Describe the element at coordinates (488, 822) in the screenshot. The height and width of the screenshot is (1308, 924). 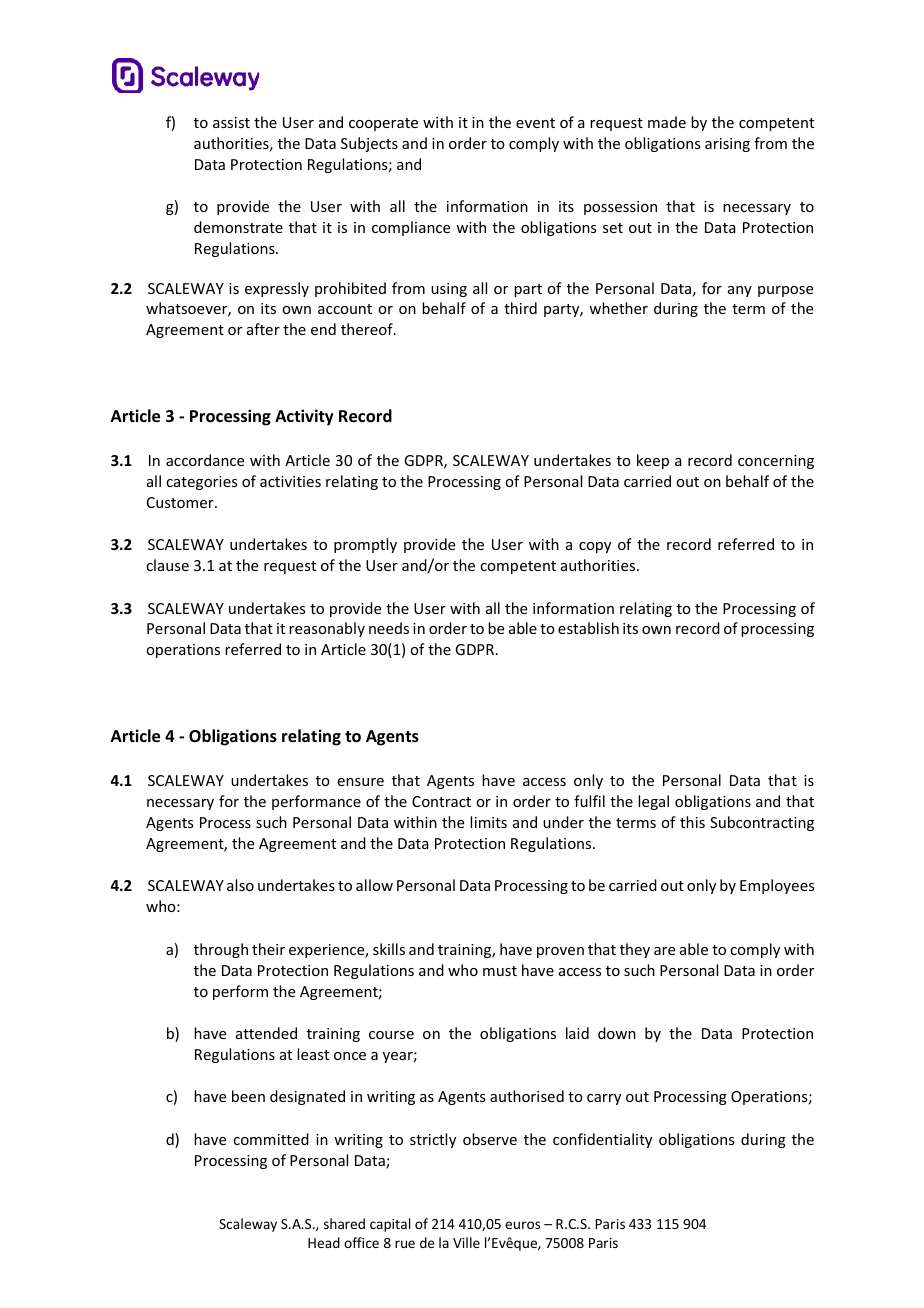
I see `limits` at that location.
